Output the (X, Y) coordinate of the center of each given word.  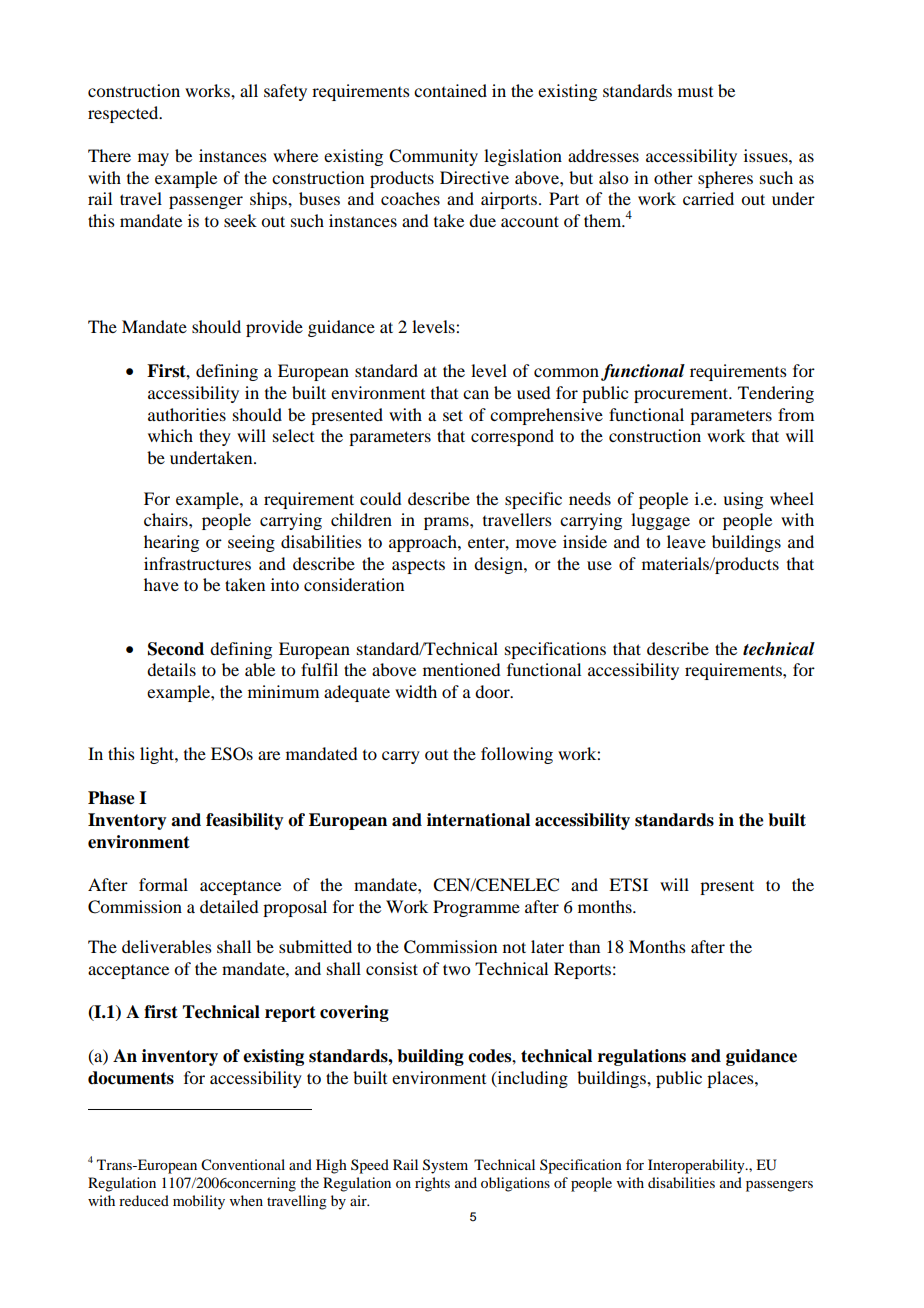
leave (686, 541)
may (153, 159)
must (695, 92)
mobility (199, 1202)
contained (450, 90)
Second (176, 649)
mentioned (461, 669)
